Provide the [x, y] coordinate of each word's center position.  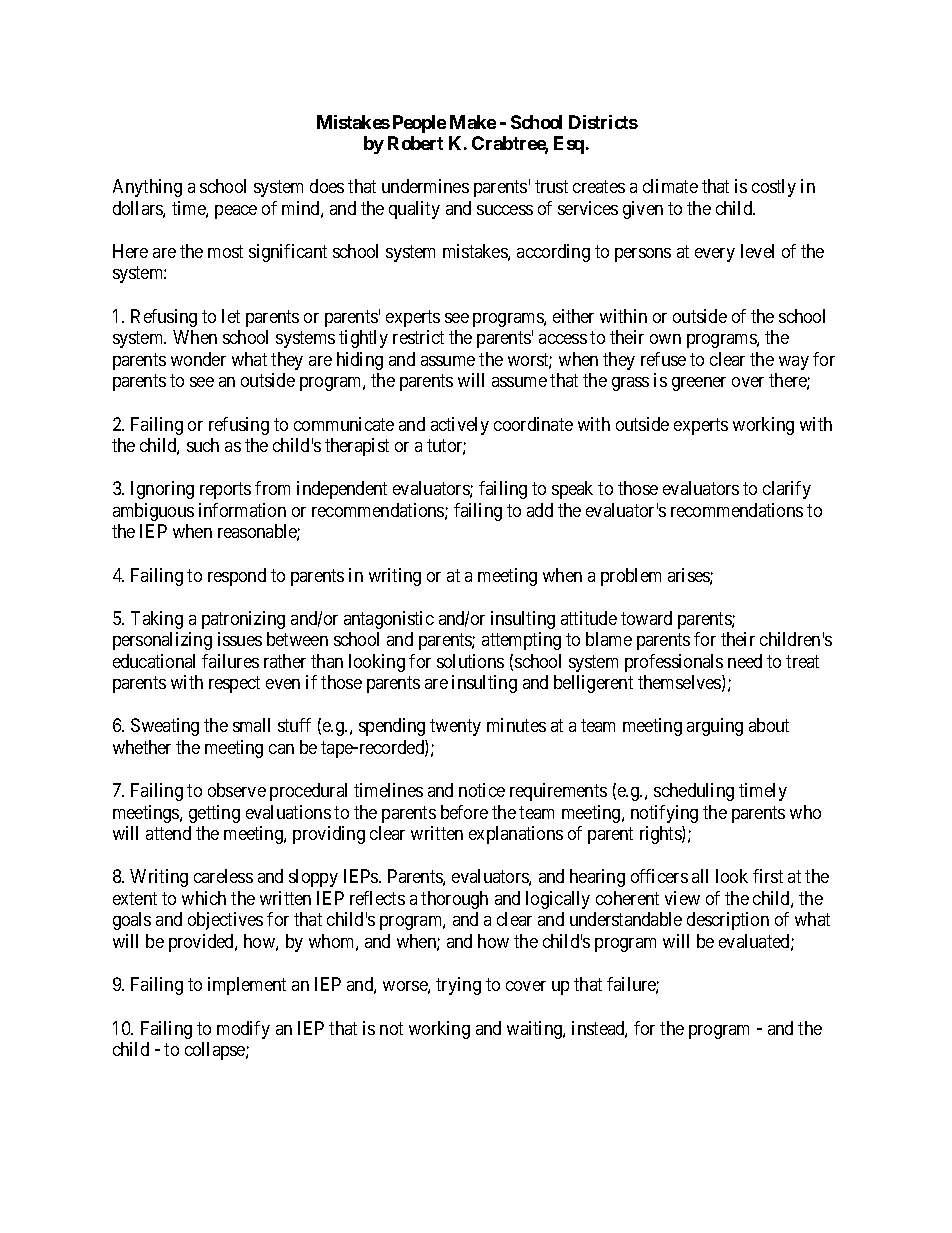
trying [458, 986]
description [728, 921]
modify [243, 1030]
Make [473, 122]
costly [774, 188]
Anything [147, 188]
